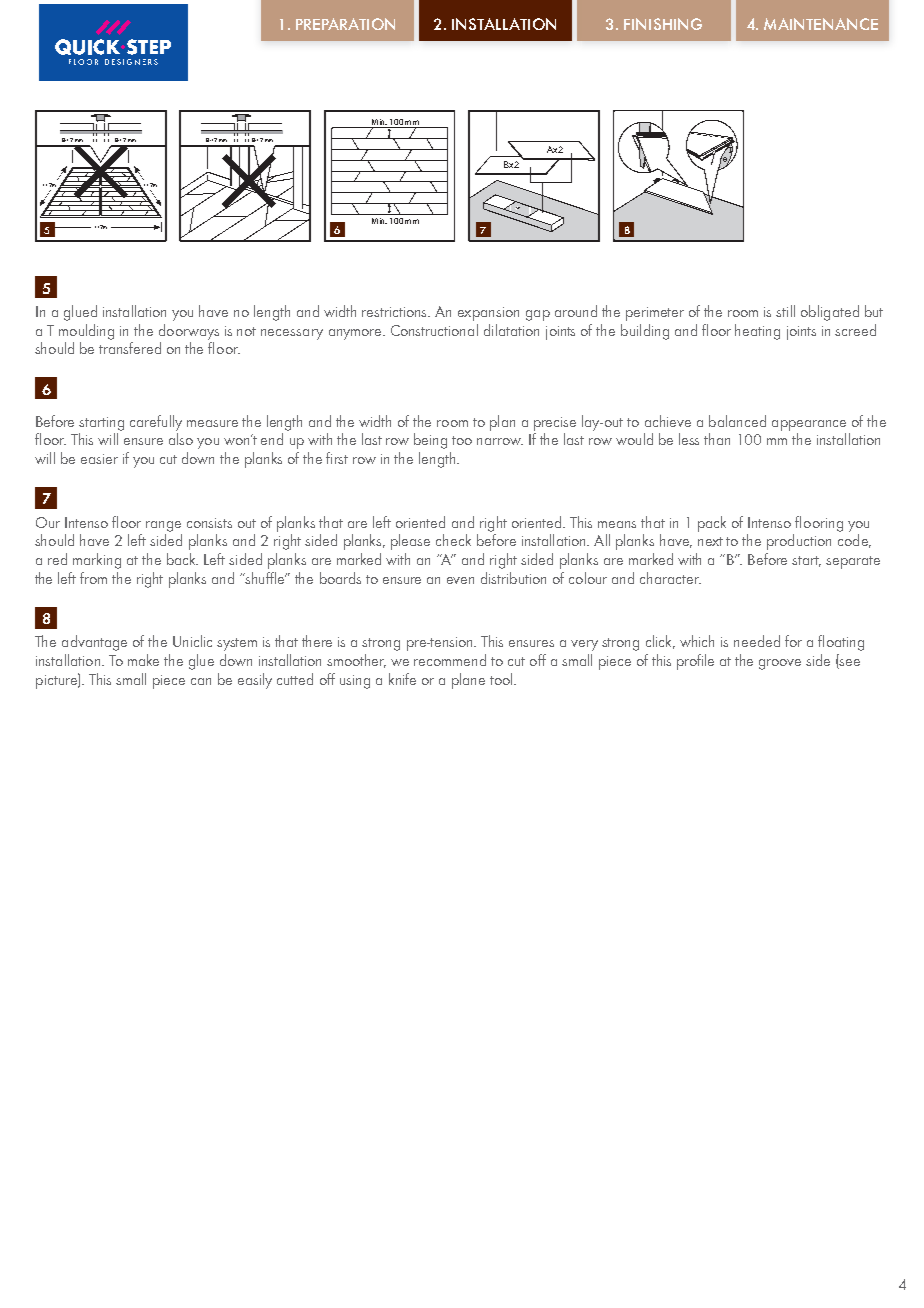 This document has height=1308, width=924. Describe the element at coordinates (663, 24) in the document. I see `FINISHING` at that location.
